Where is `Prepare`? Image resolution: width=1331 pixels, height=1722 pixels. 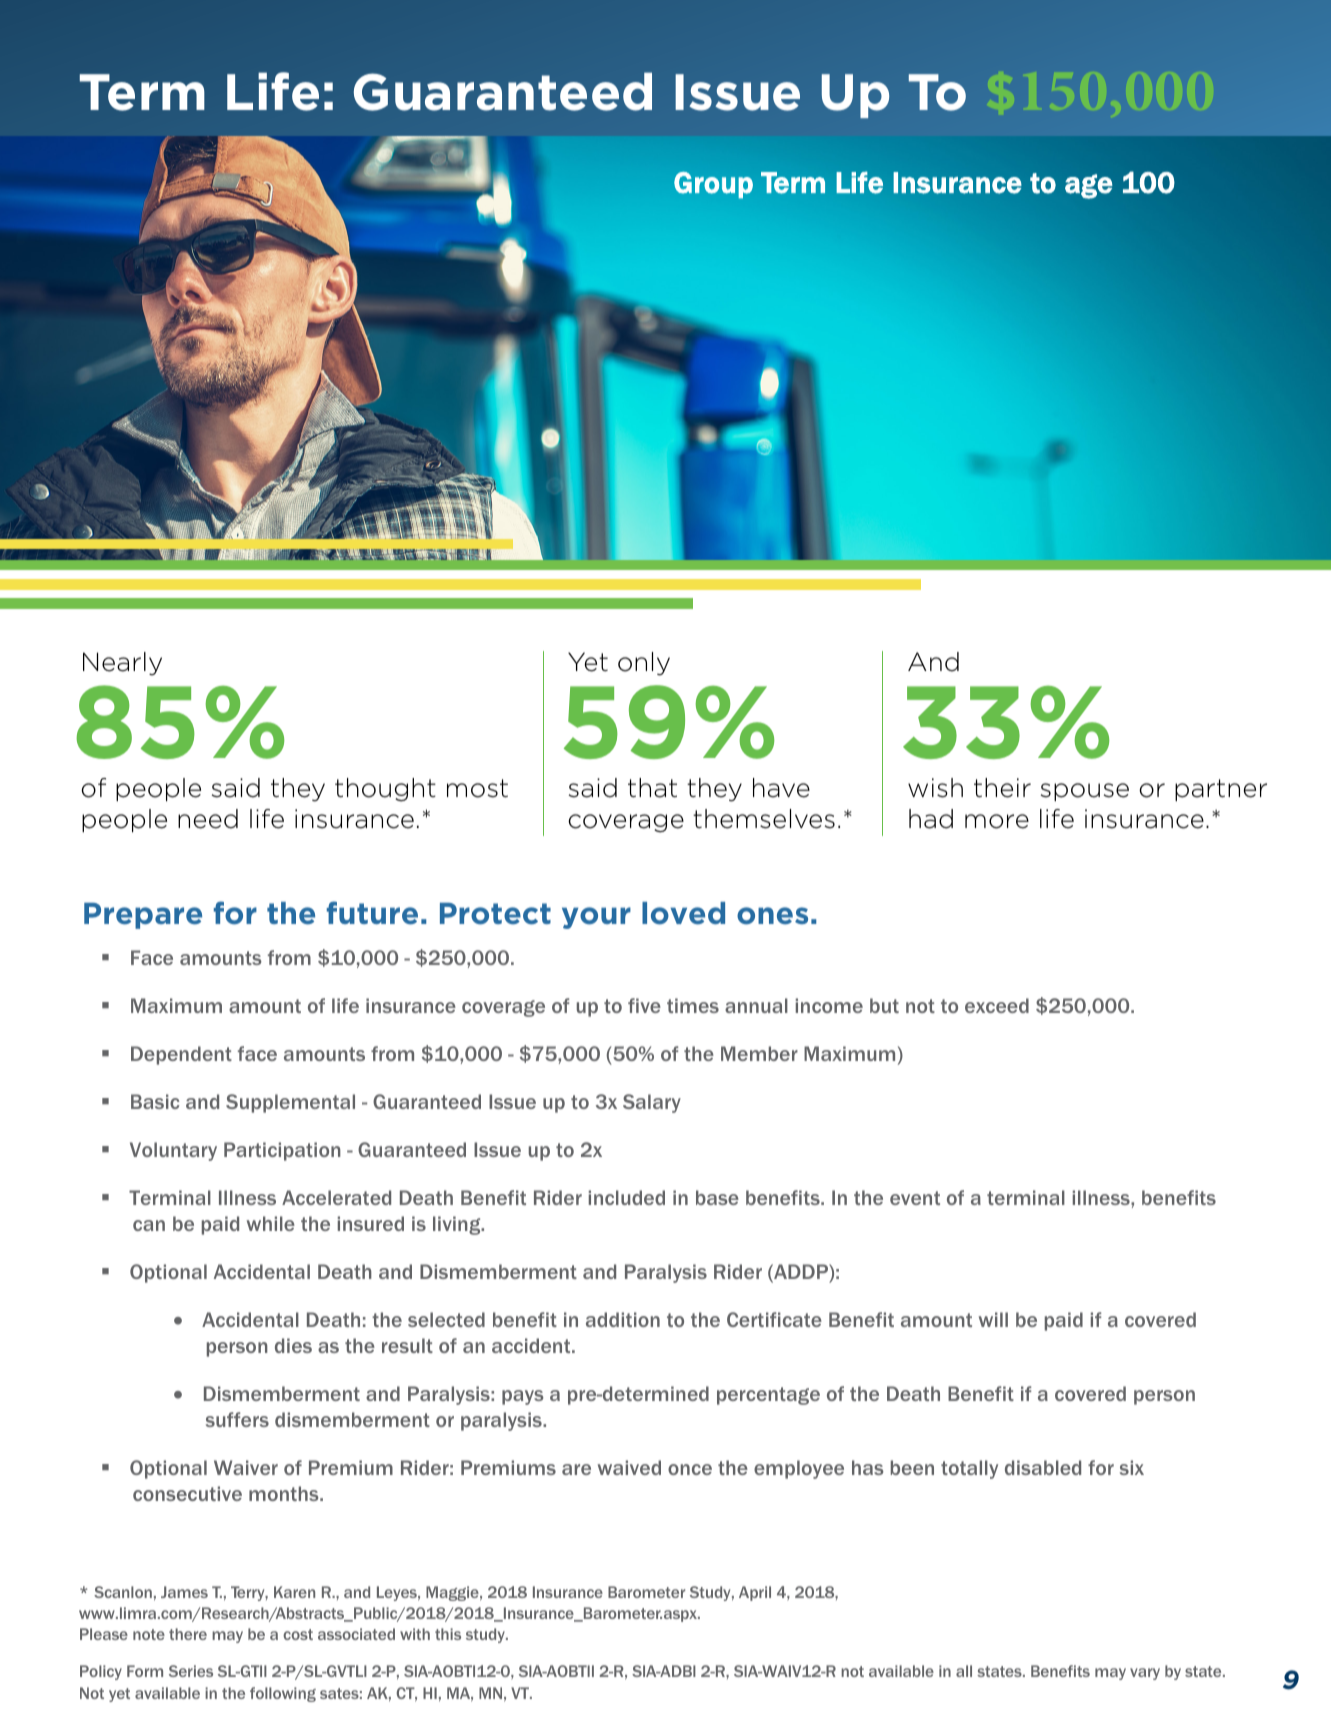
Prepare is located at coordinates (143, 916).
